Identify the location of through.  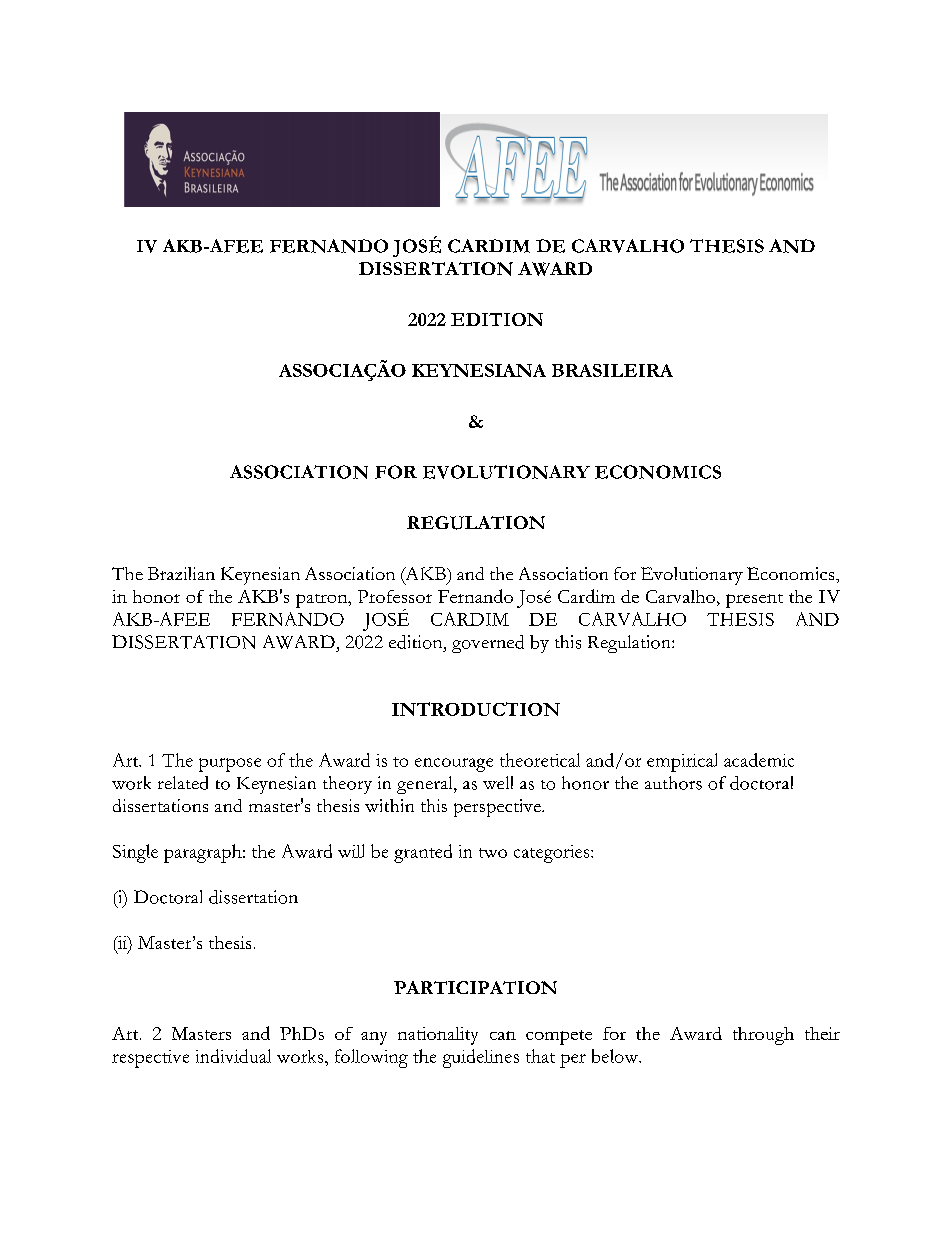
(763, 1036).
